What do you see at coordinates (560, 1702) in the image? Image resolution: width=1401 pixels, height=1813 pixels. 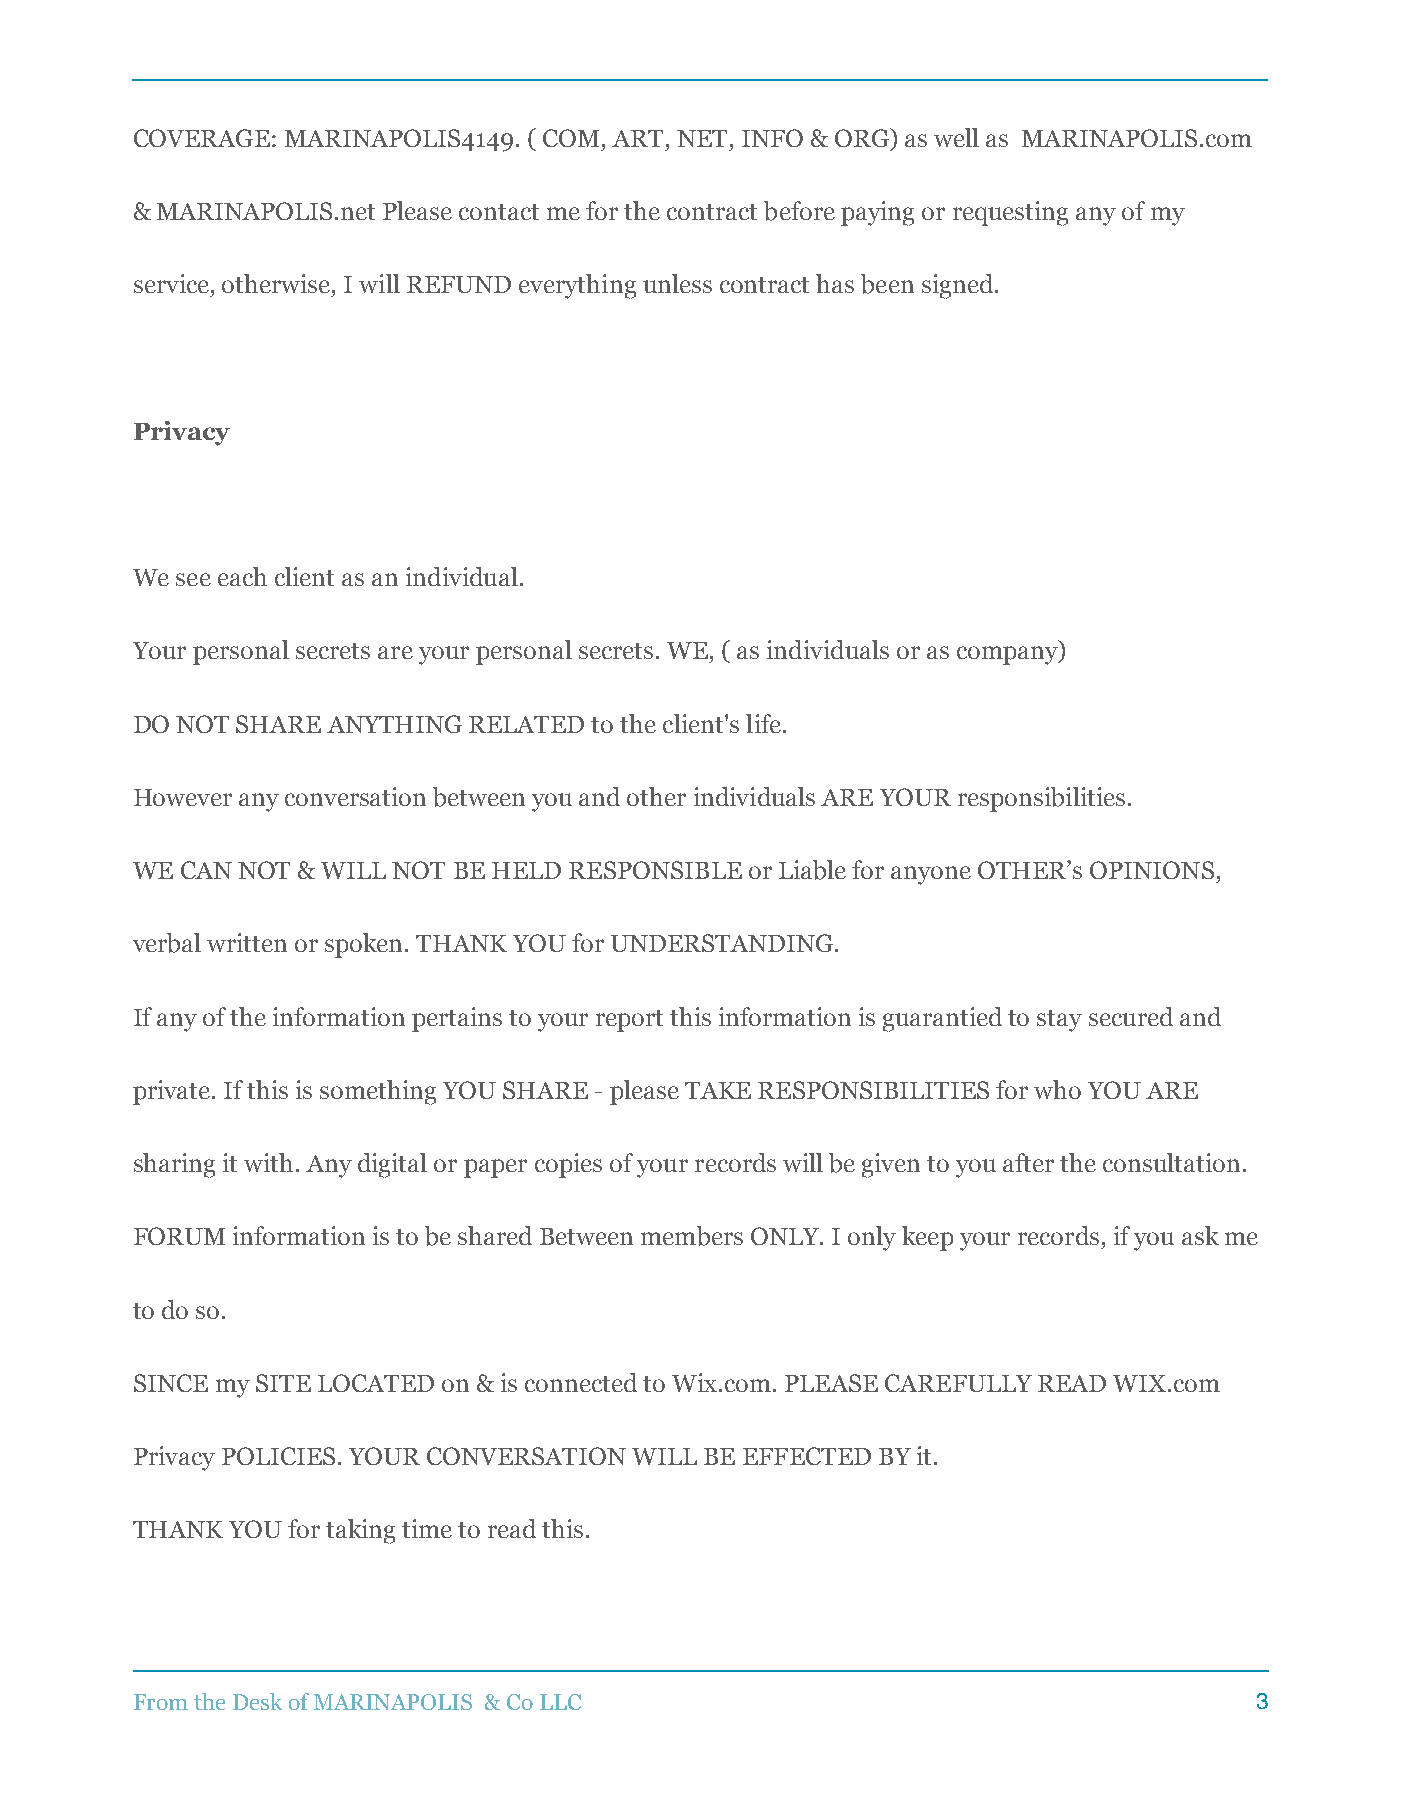 I see `LLC` at bounding box center [560, 1702].
